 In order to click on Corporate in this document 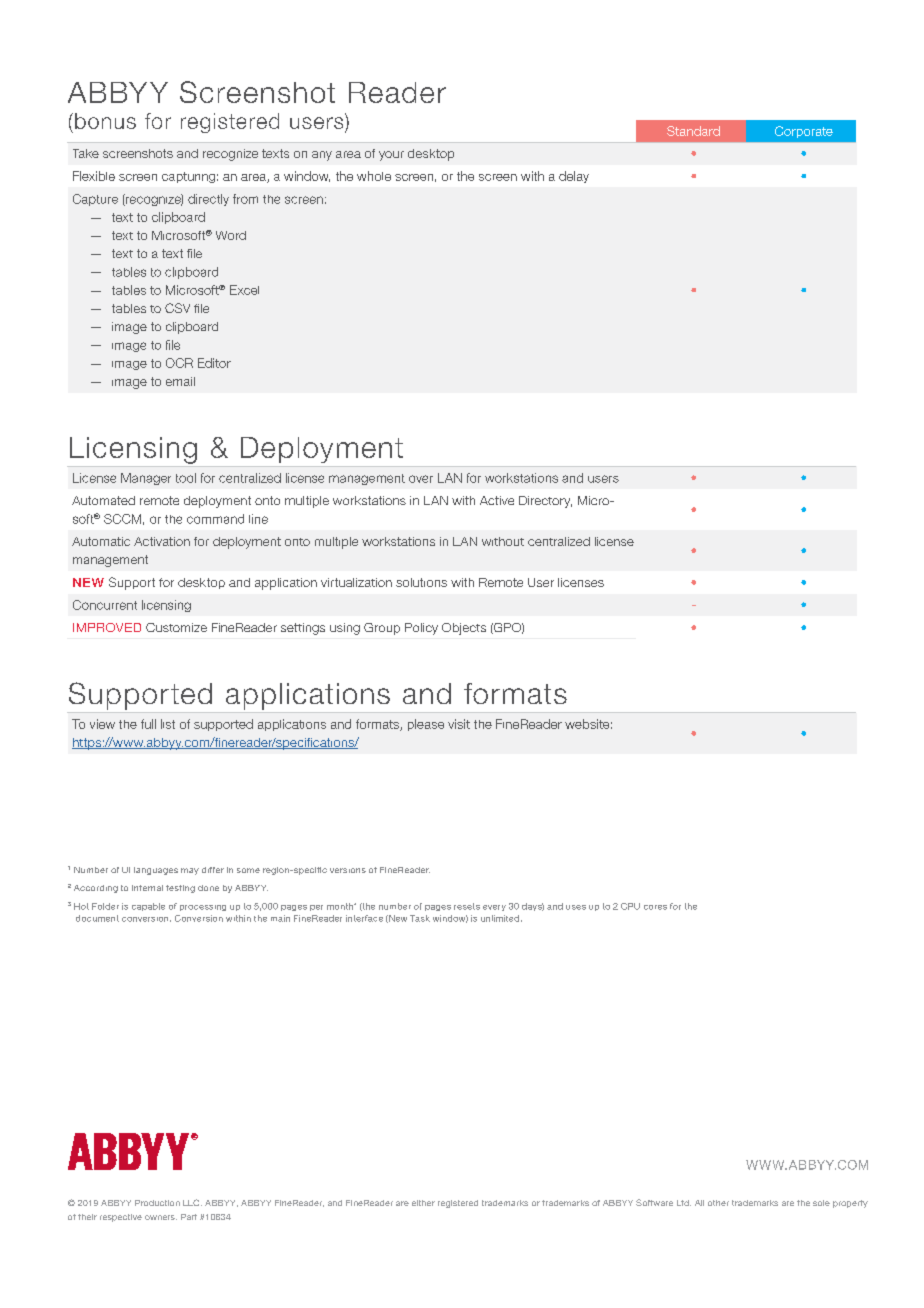, I will do `click(804, 132)`.
